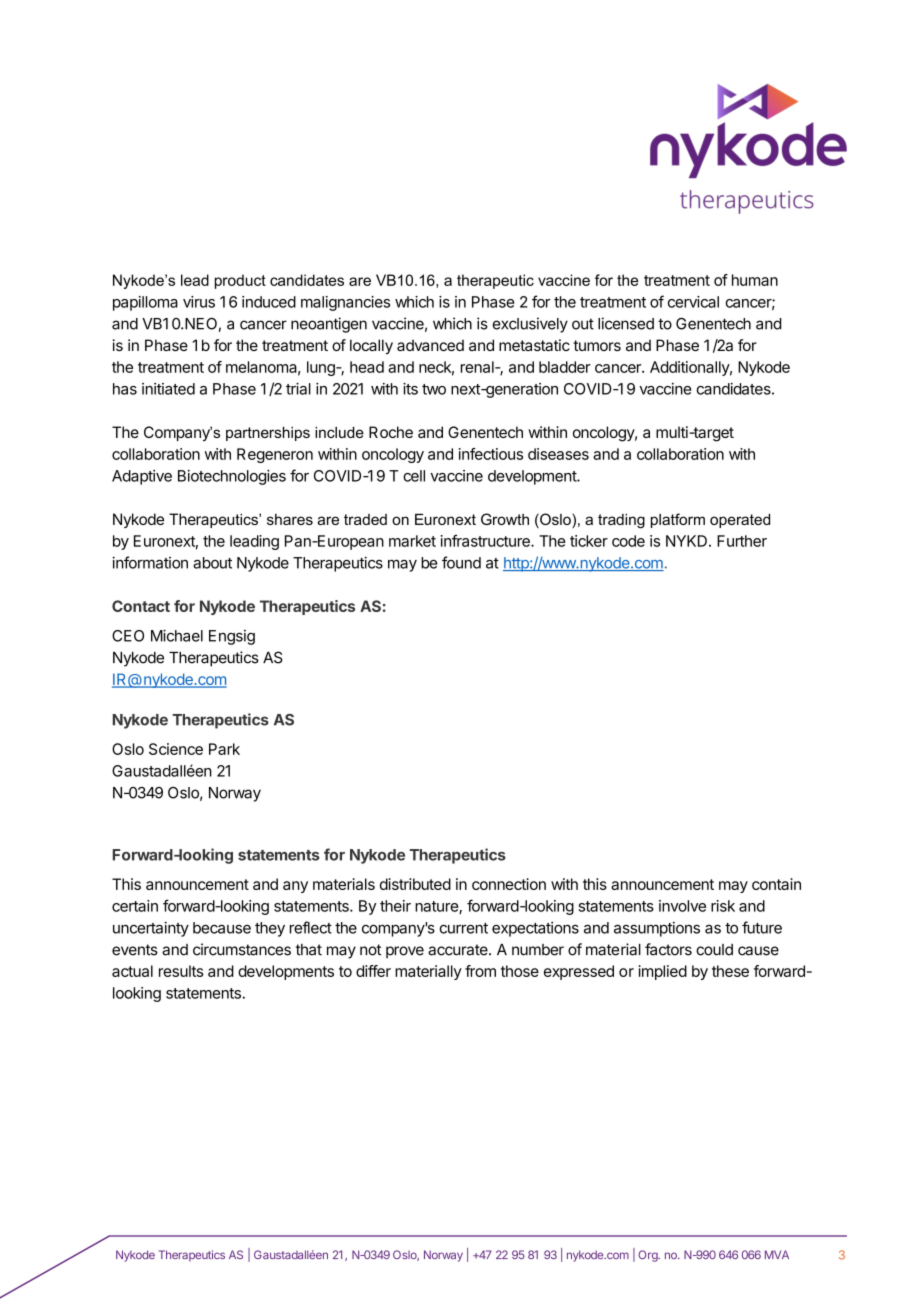  I want to click on advanced, so click(430, 345).
